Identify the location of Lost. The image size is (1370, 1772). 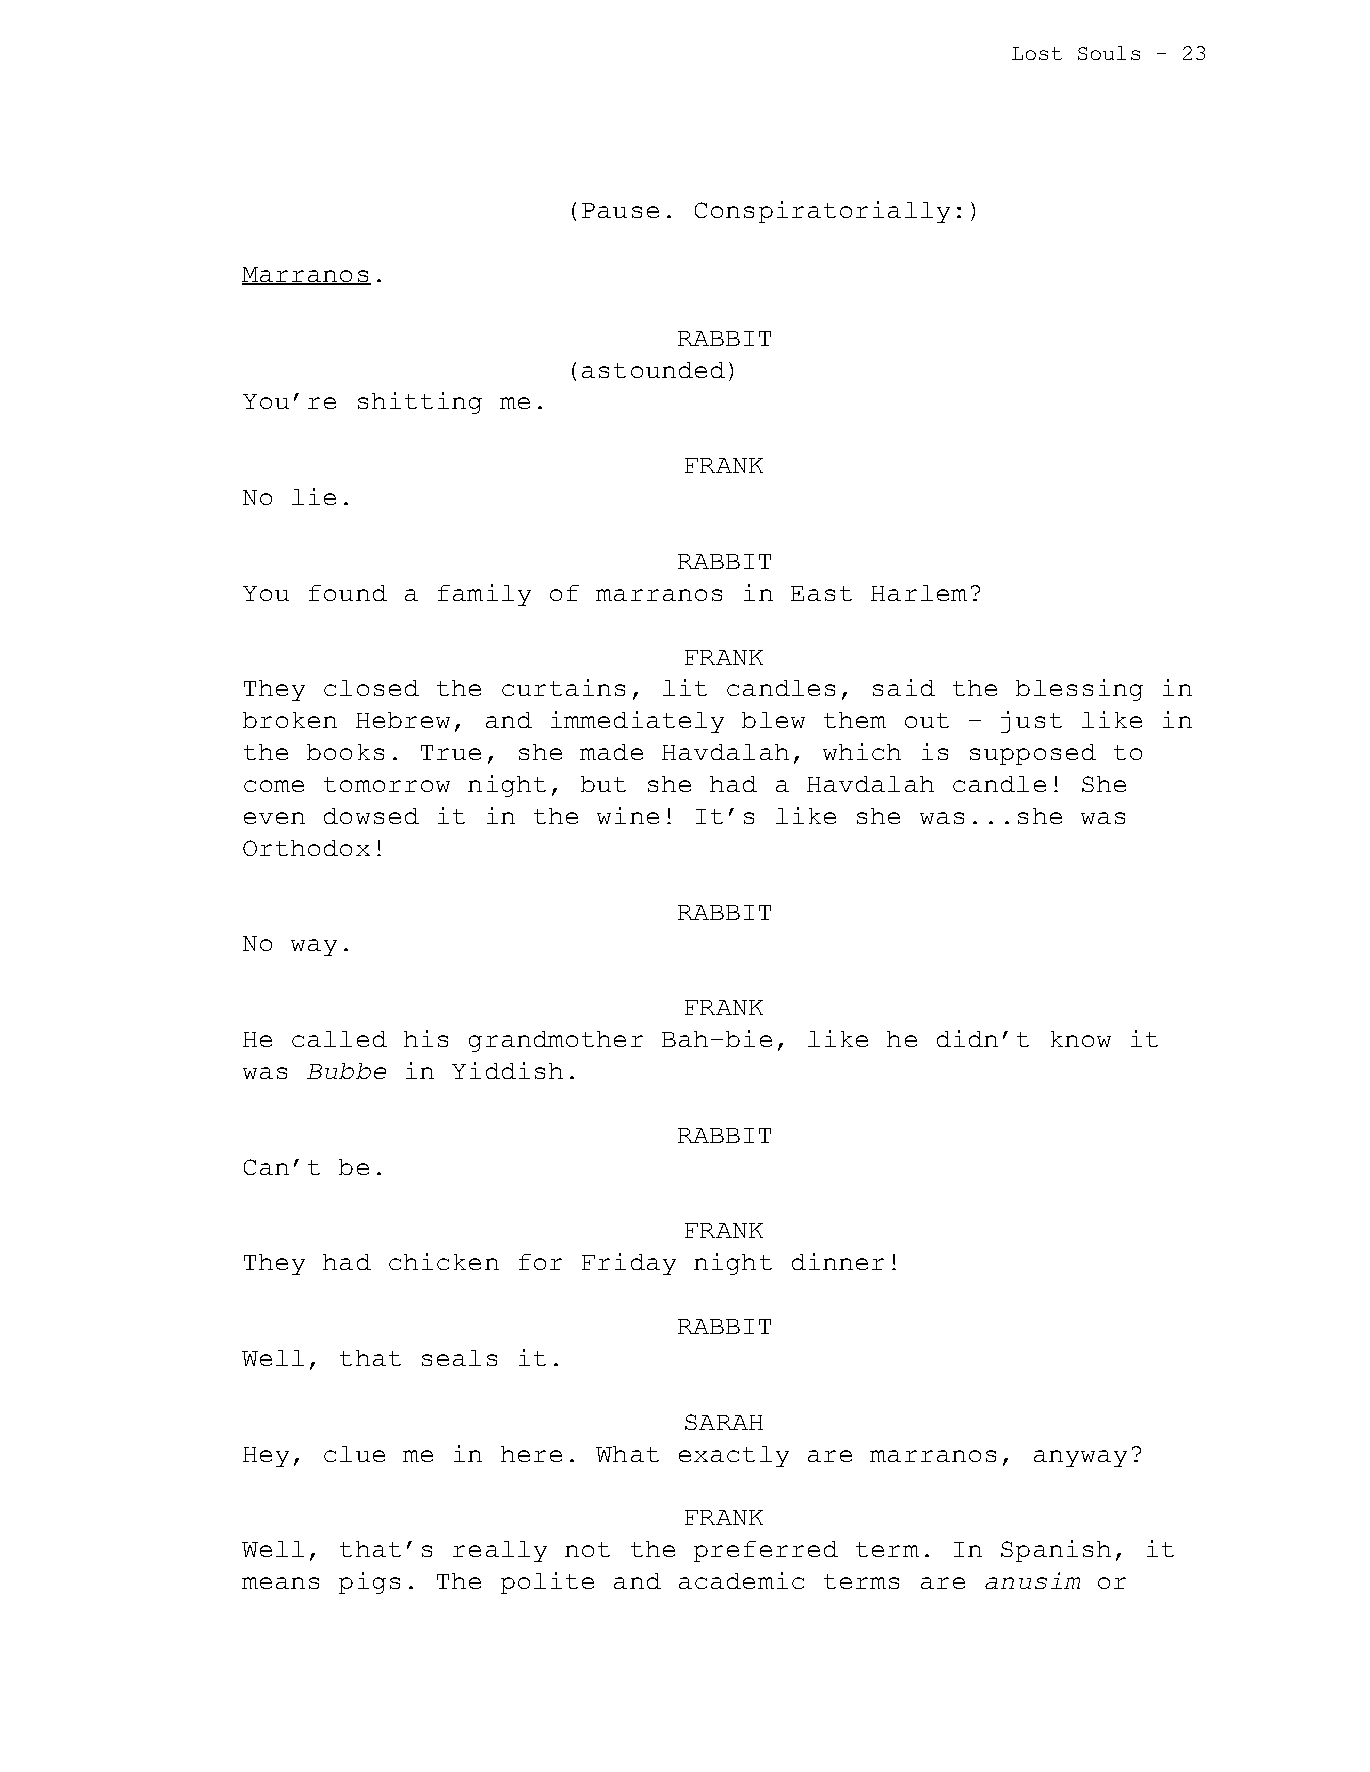
(1037, 53).
